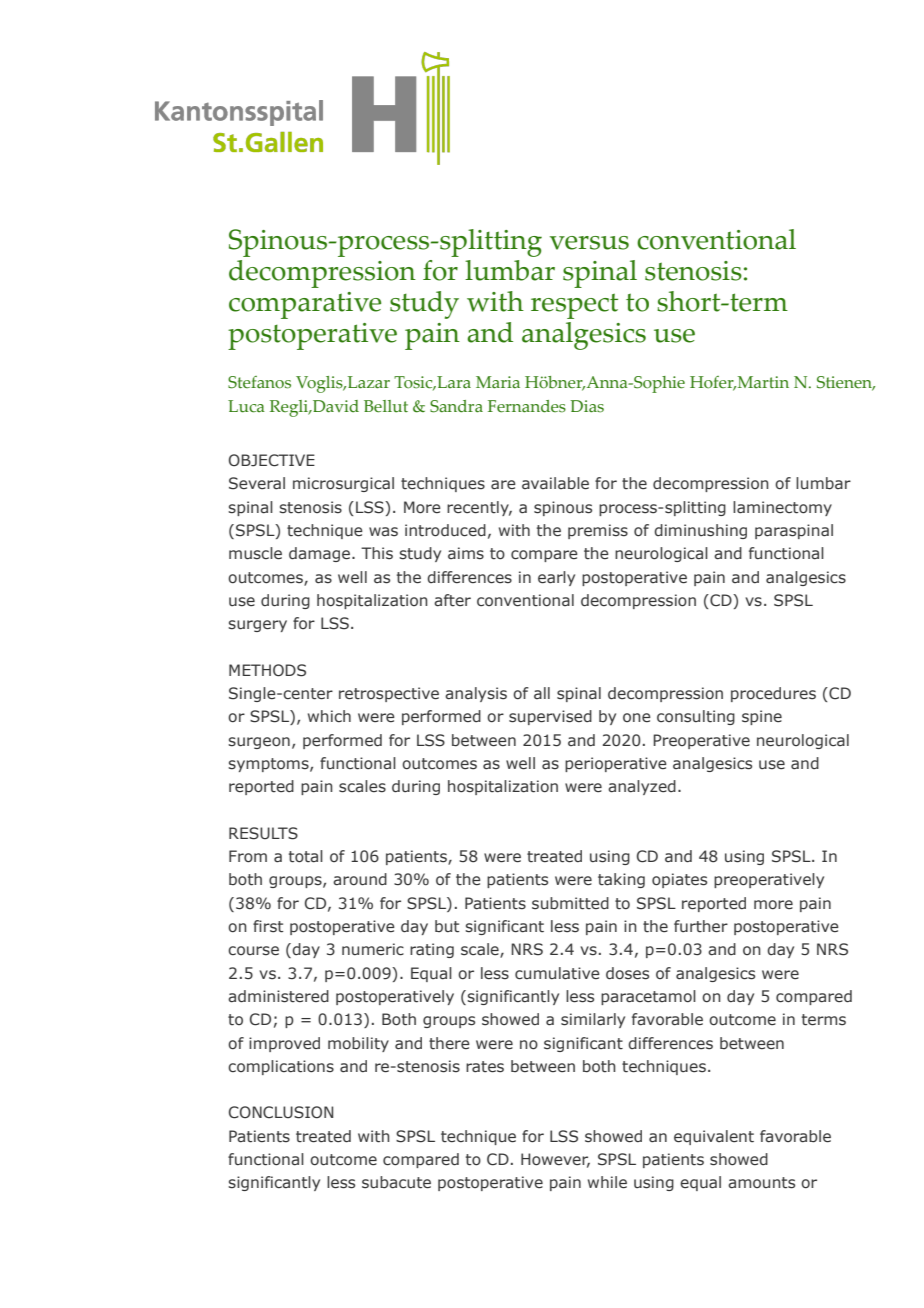 The width and height of the page is (924, 1308). I want to click on respect, so click(574, 306).
